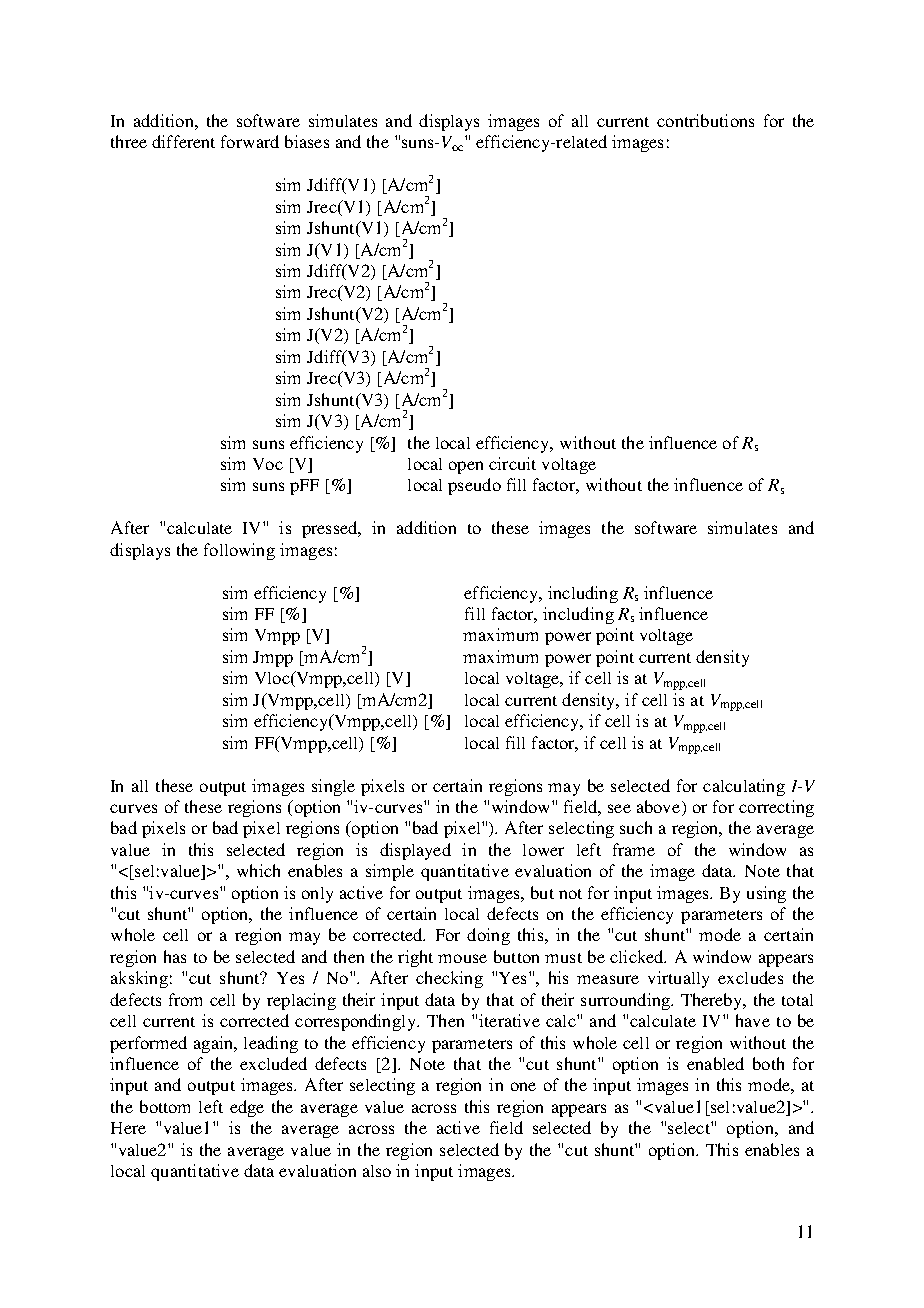 The image size is (924, 1308). Describe the element at coordinates (523, 1086) in the screenshot. I see `one` at that location.
